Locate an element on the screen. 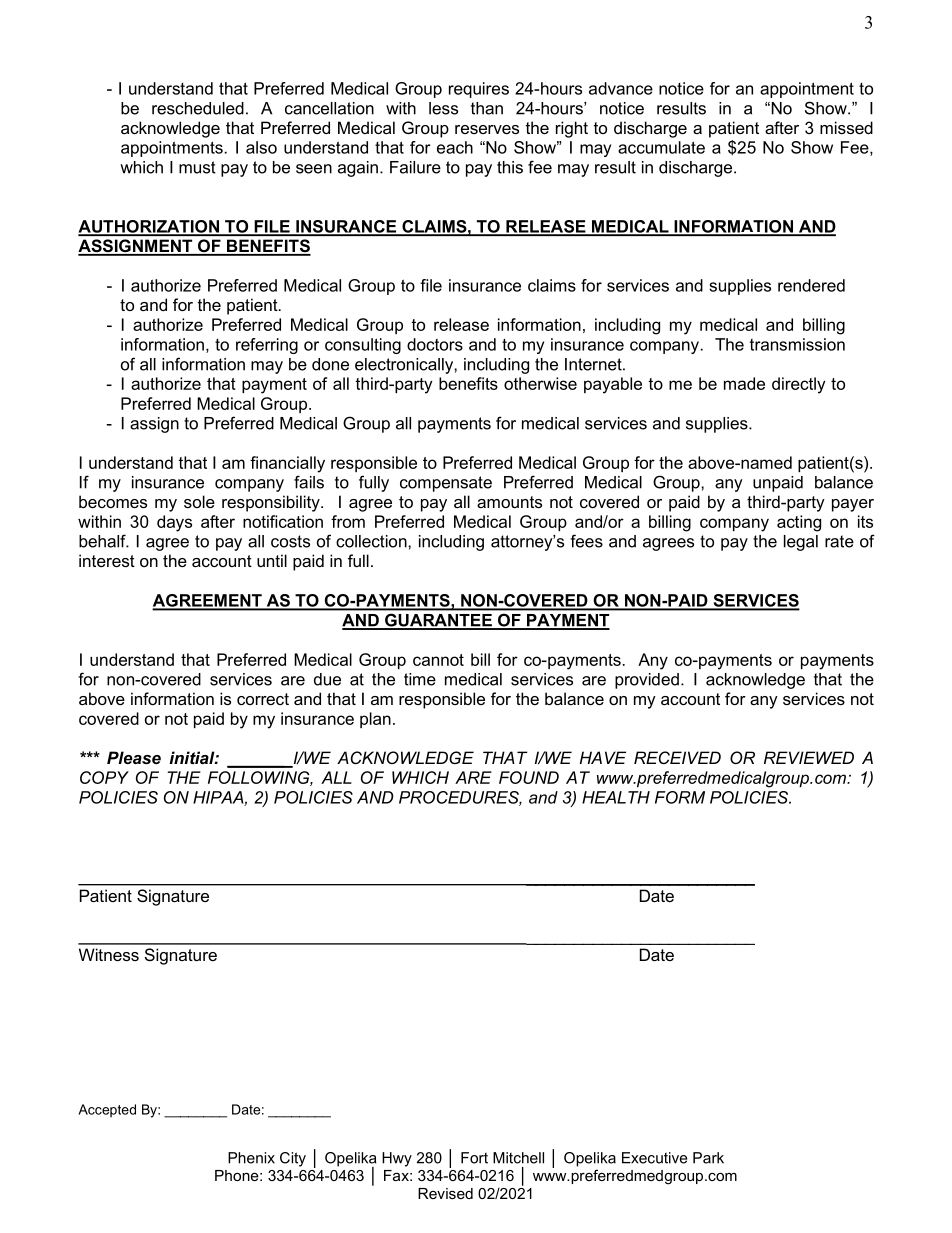 The height and width of the screenshot is (1233, 952). missed is located at coordinates (846, 127).
